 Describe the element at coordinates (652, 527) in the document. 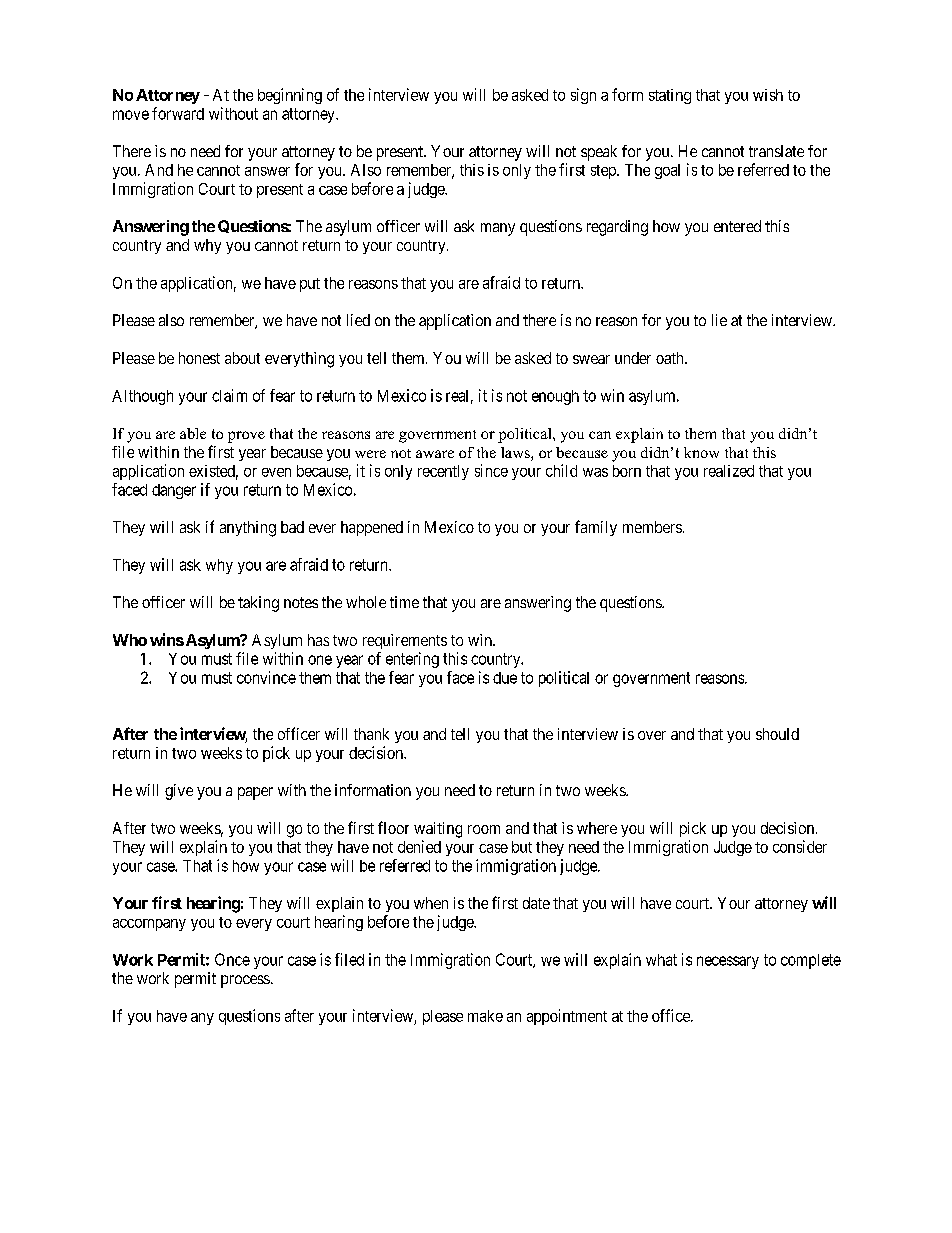

I see `members` at that location.
